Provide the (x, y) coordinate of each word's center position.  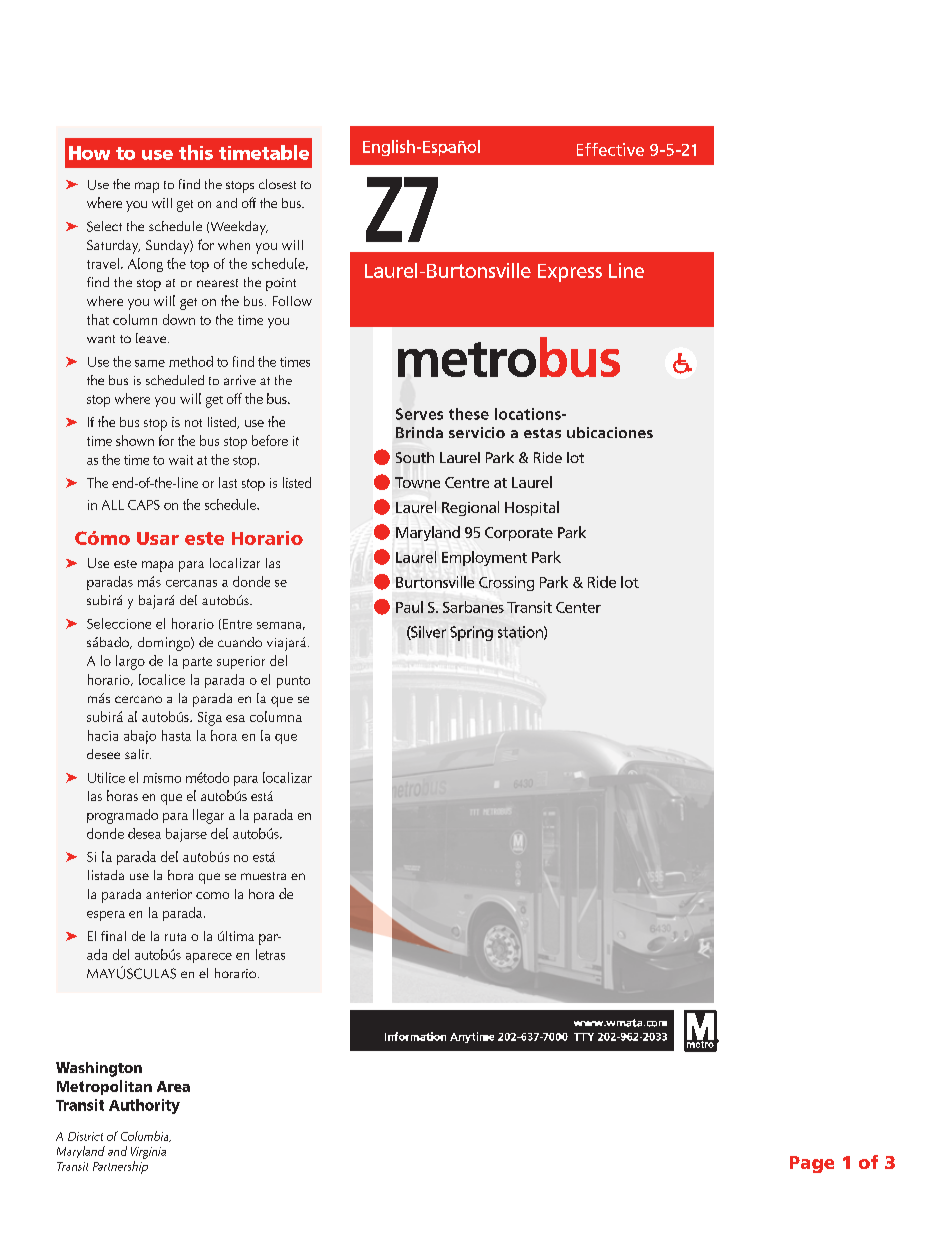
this (196, 152)
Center (578, 607)
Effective (610, 149)
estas (542, 433)
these (469, 414)
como (212, 895)
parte (197, 663)
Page (812, 1164)
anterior (169, 894)
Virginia (148, 1153)
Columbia (146, 1136)
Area (173, 1086)
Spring (471, 633)
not (193, 423)
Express (570, 273)
